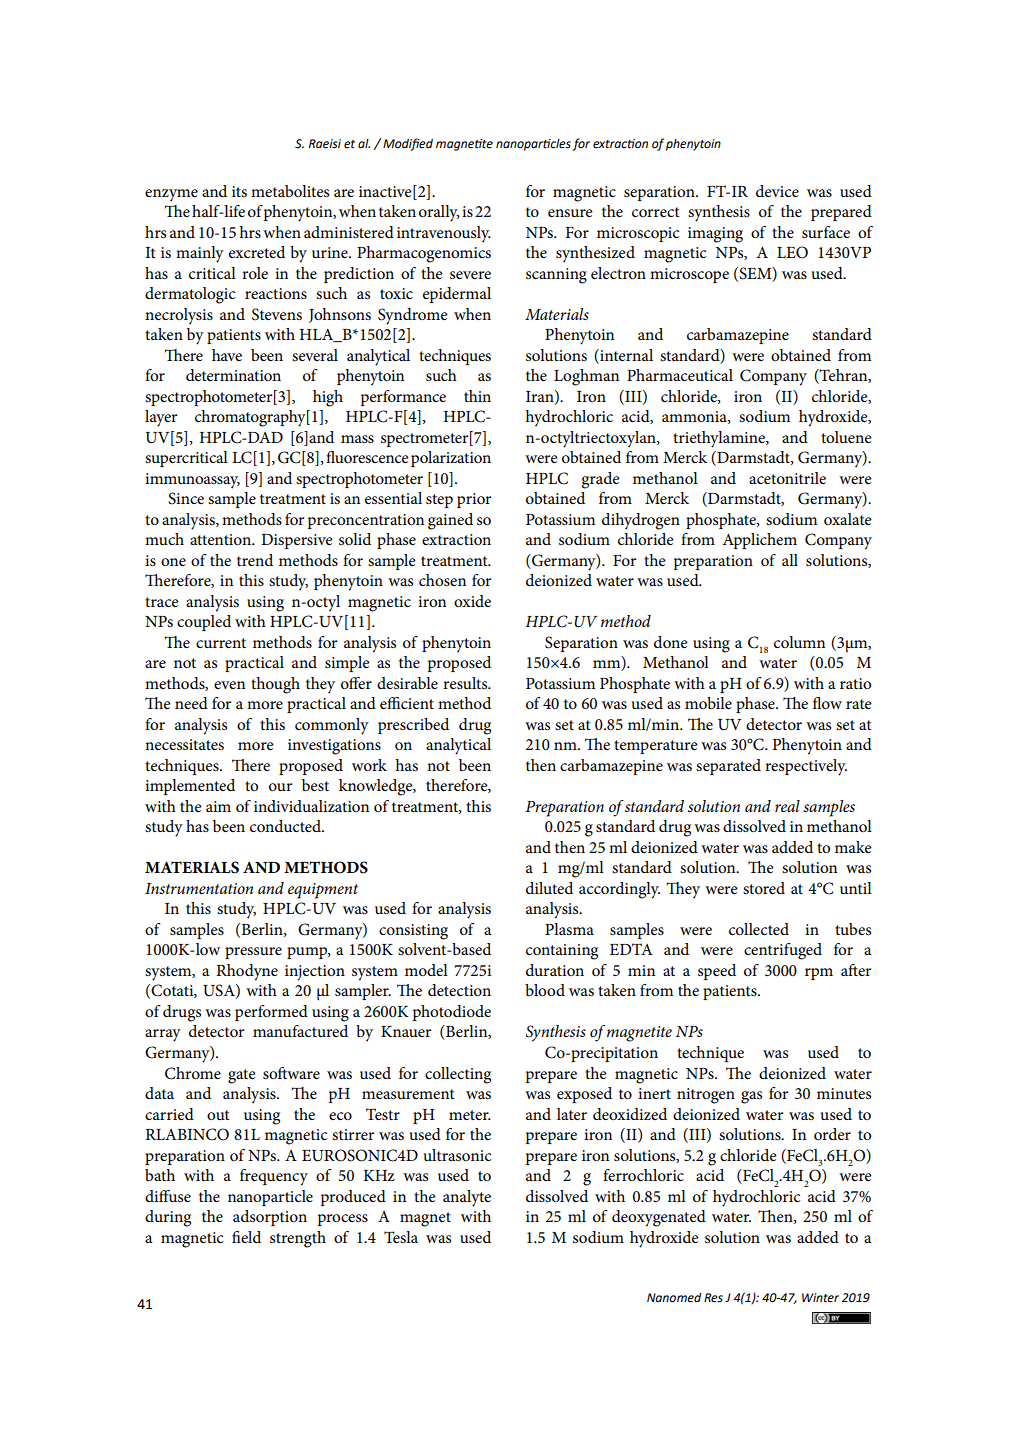 Image resolution: width=1017 pixels, height=1439 pixels. What do you see at coordinates (467, 1198) in the screenshot?
I see `analyte` at bounding box center [467, 1198].
